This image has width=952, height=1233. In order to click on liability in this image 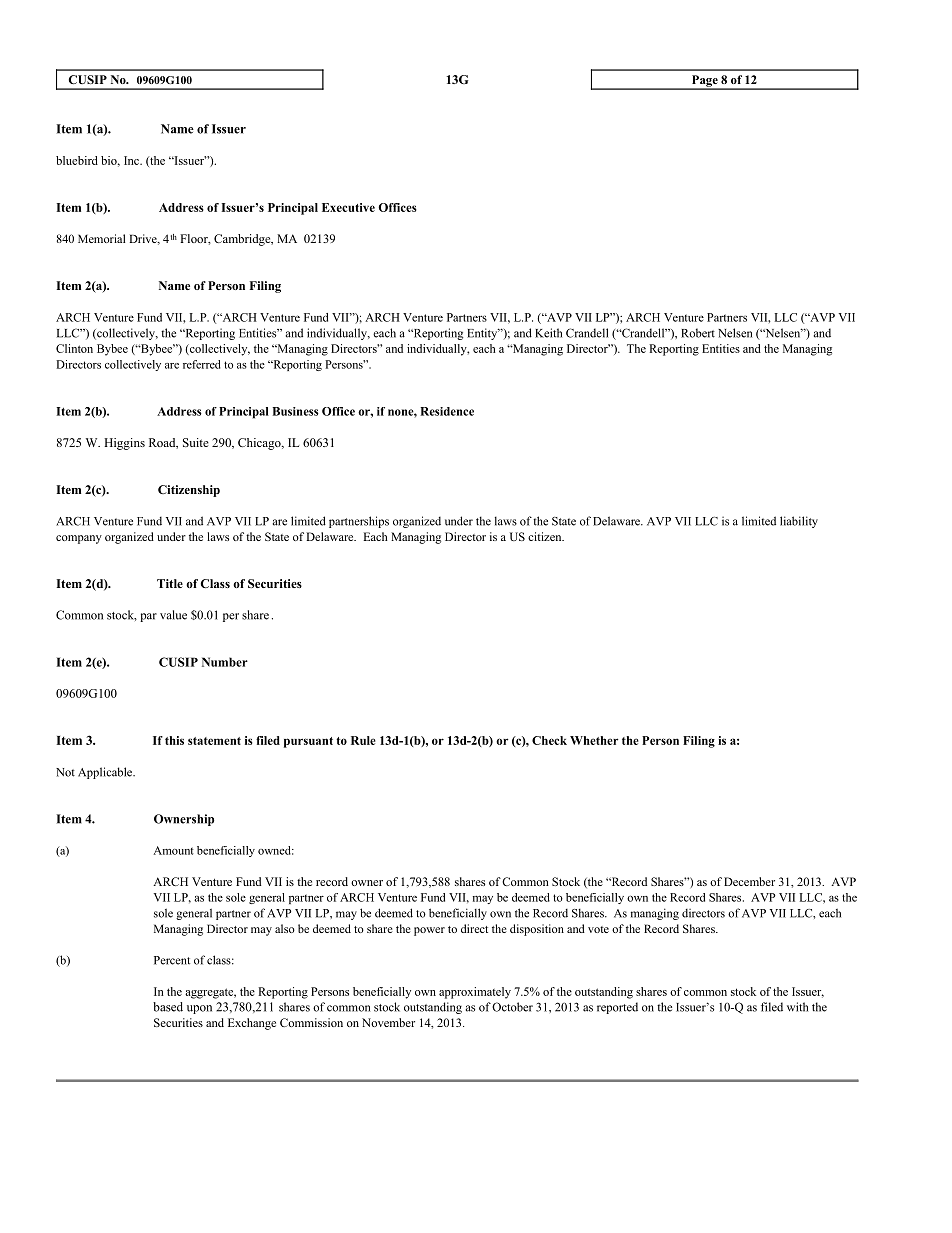, I will do `click(799, 522)`.
